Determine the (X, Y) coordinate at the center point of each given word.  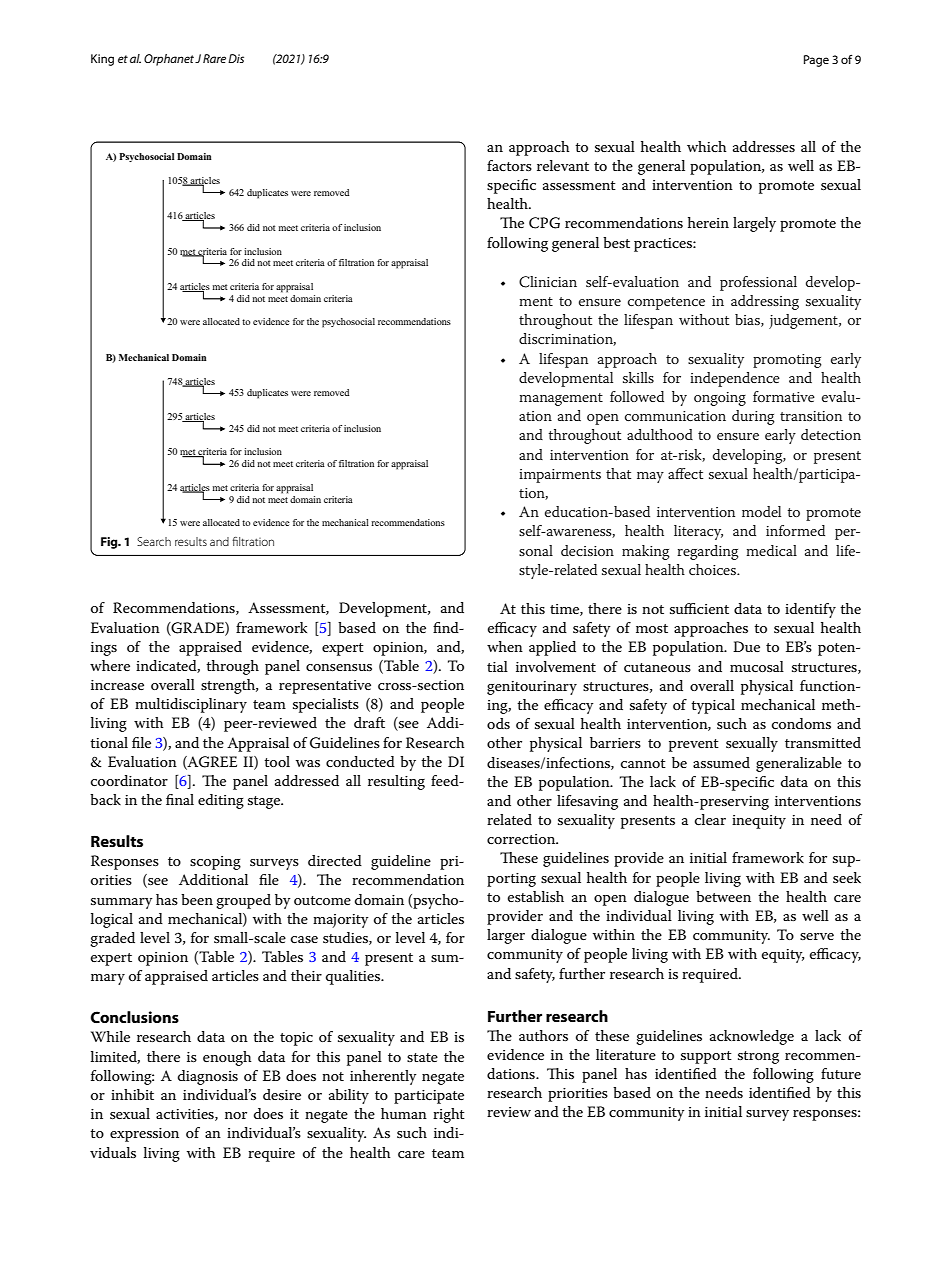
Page (816, 61)
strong (758, 1057)
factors (509, 165)
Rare (214, 58)
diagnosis (208, 1077)
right (449, 1115)
